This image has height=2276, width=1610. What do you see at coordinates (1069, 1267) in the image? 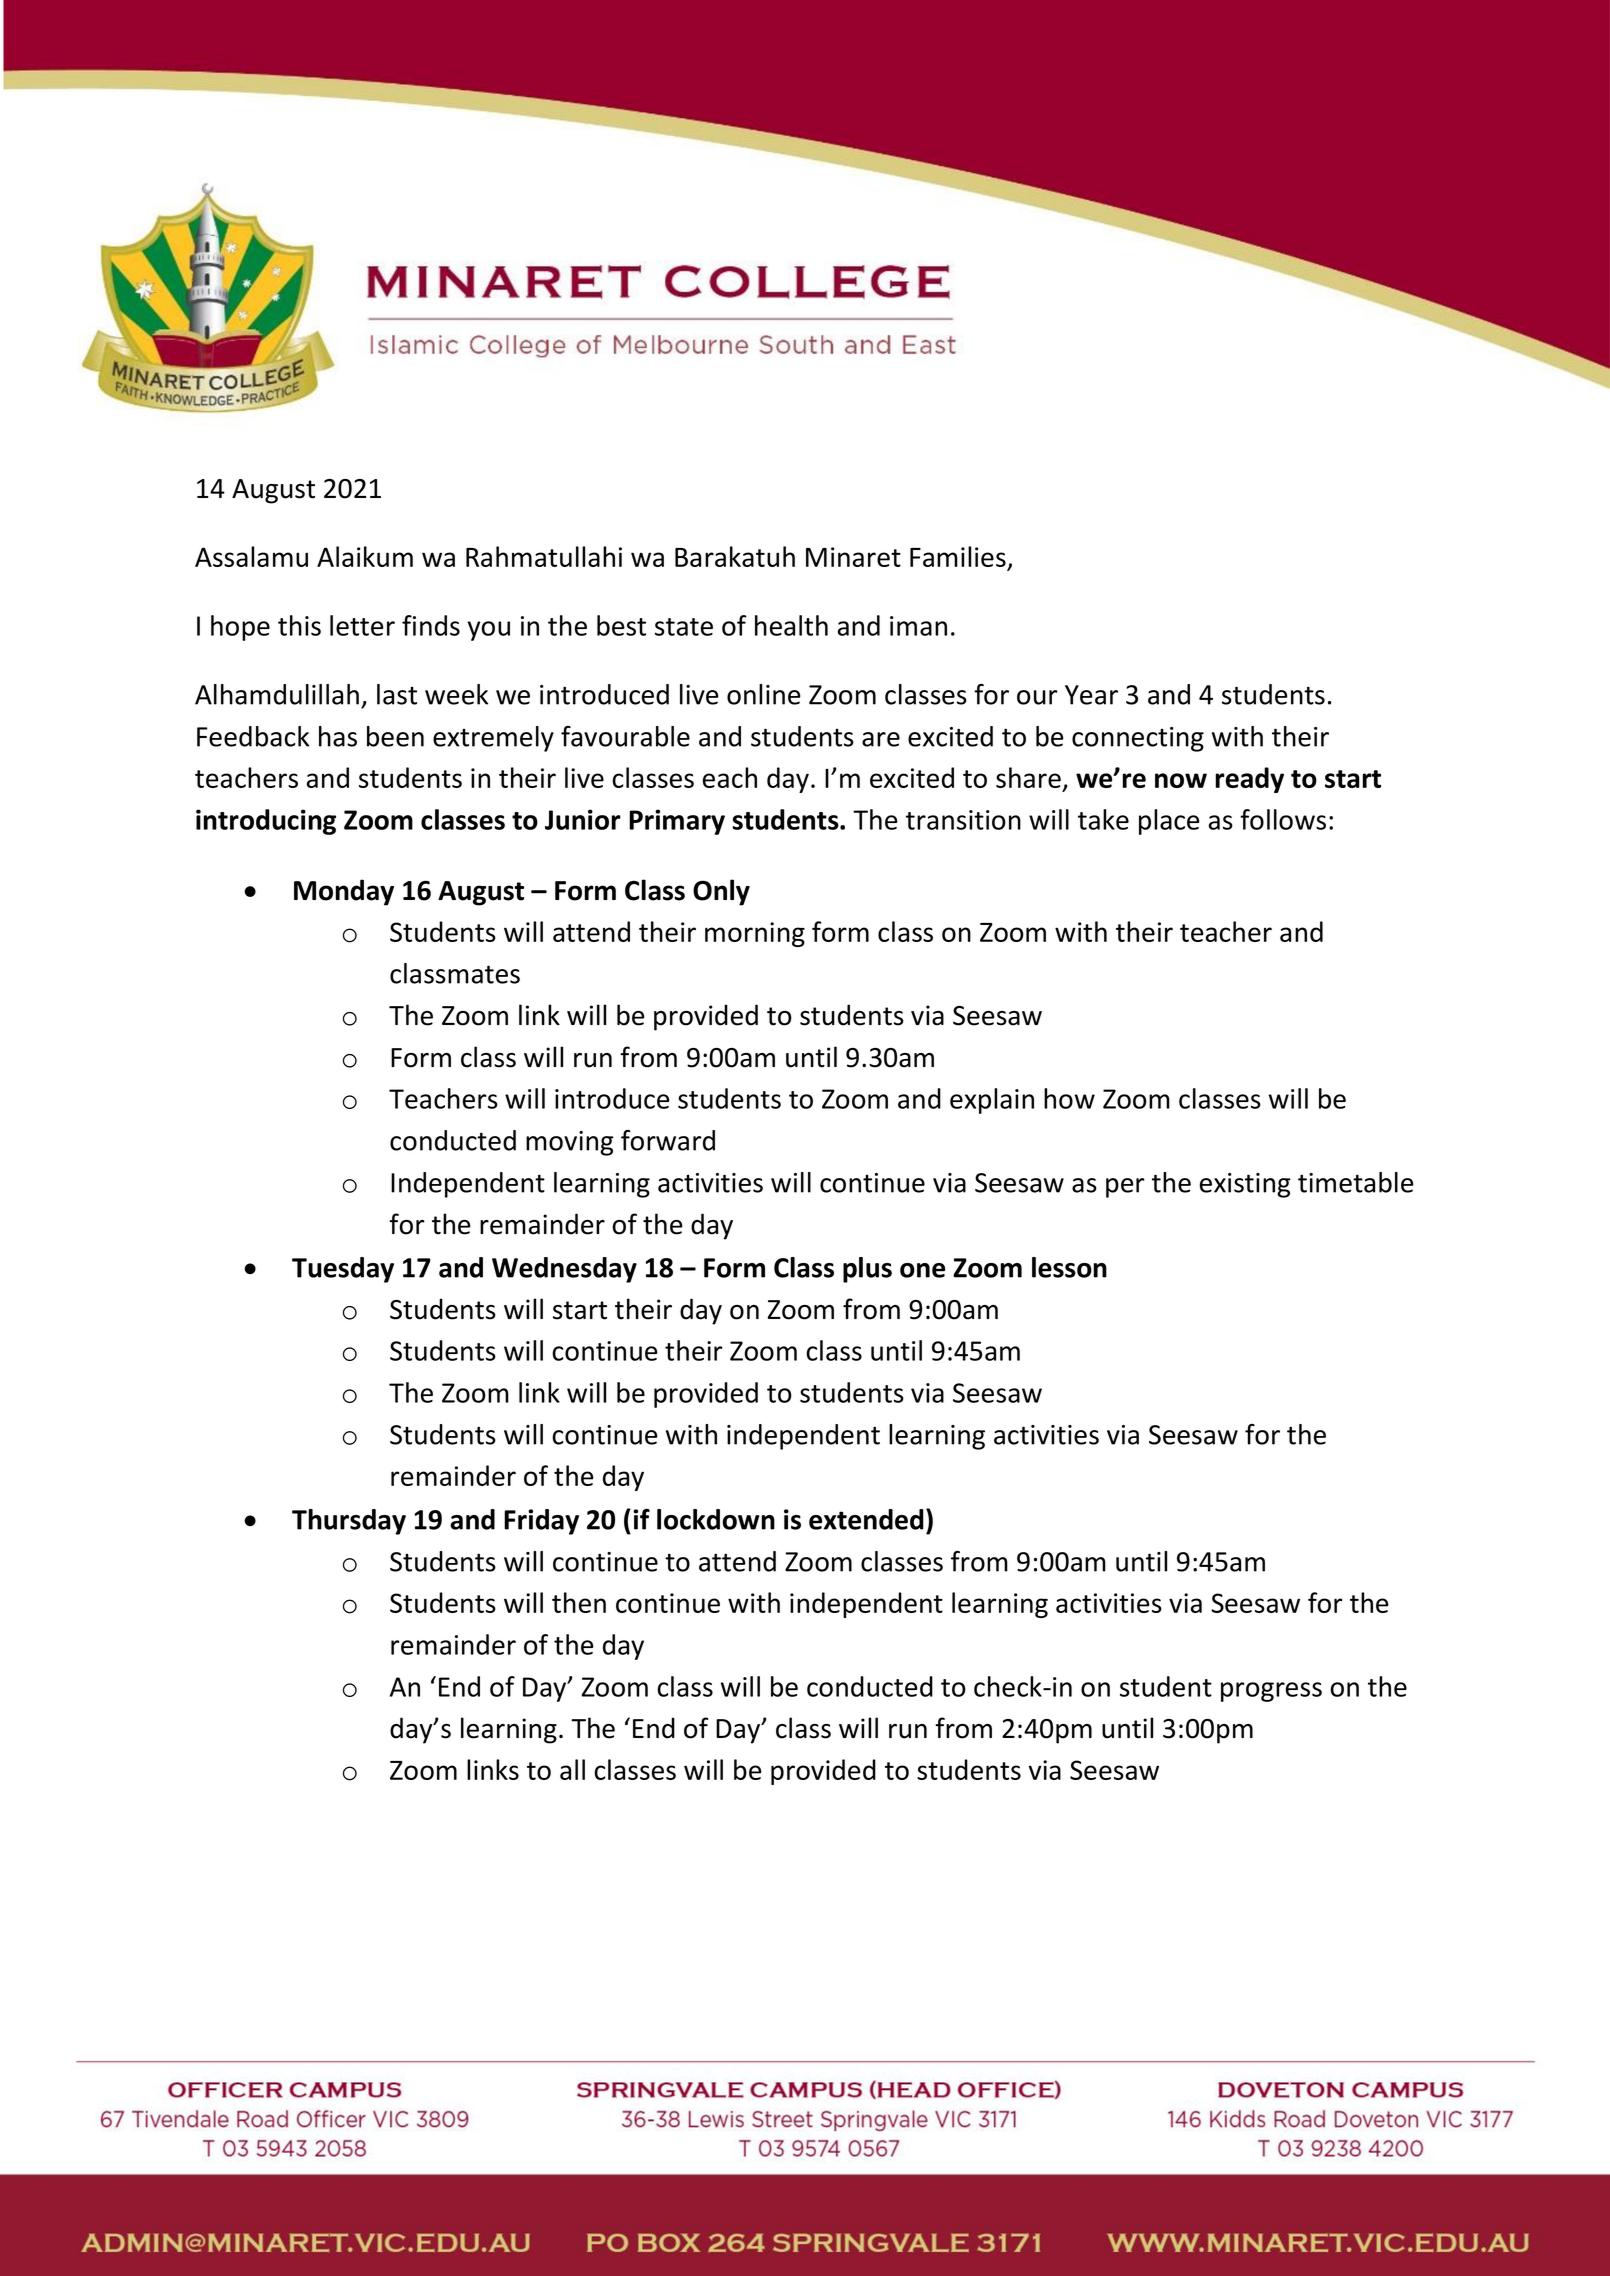
I see `lesson` at bounding box center [1069, 1267].
